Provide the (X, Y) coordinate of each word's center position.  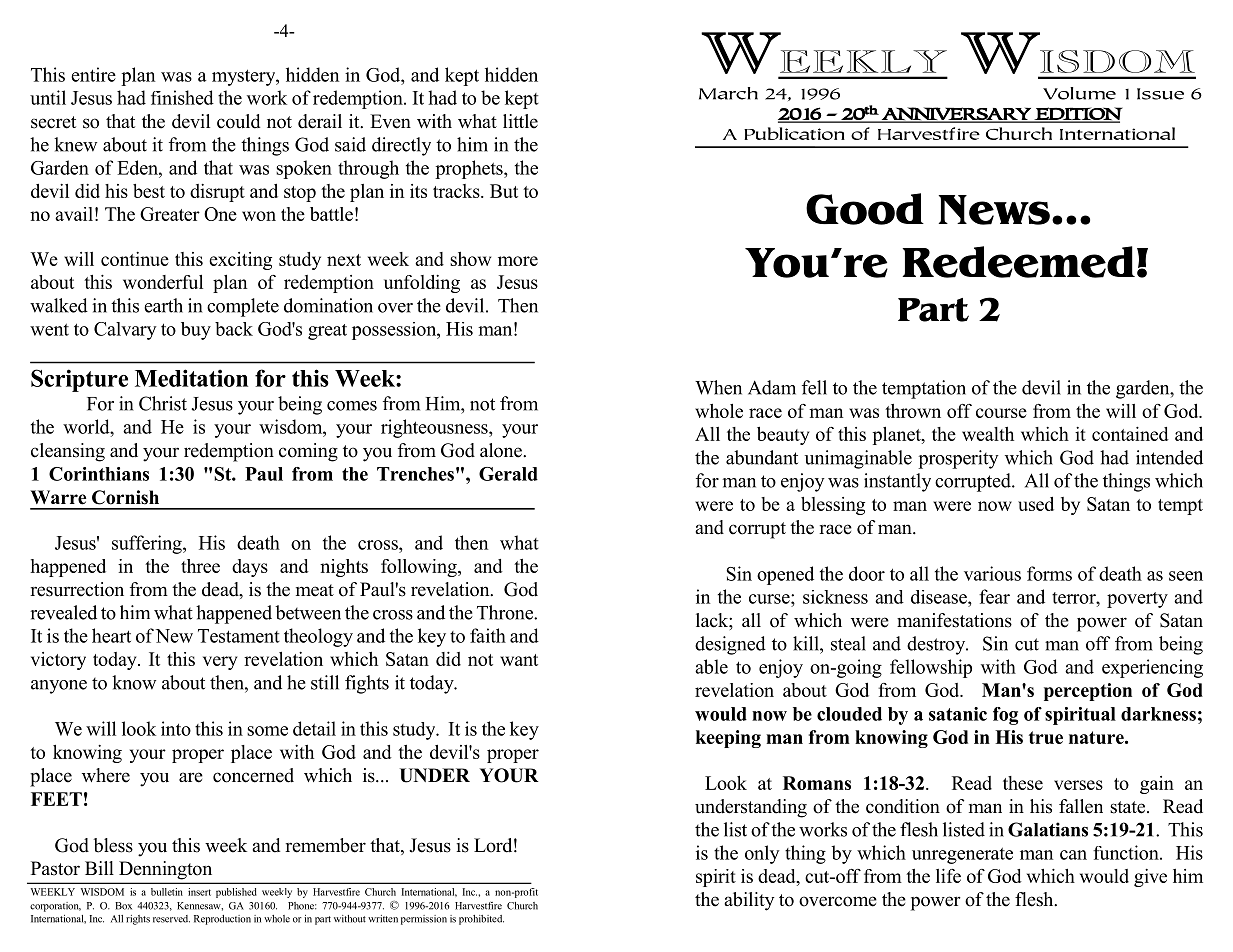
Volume (1079, 93)
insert (199, 892)
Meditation (191, 378)
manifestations (954, 620)
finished (182, 97)
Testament (239, 636)
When (718, 387)
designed (730, 645)
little (520, 121)
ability (749, 901)
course (1001, 413)
